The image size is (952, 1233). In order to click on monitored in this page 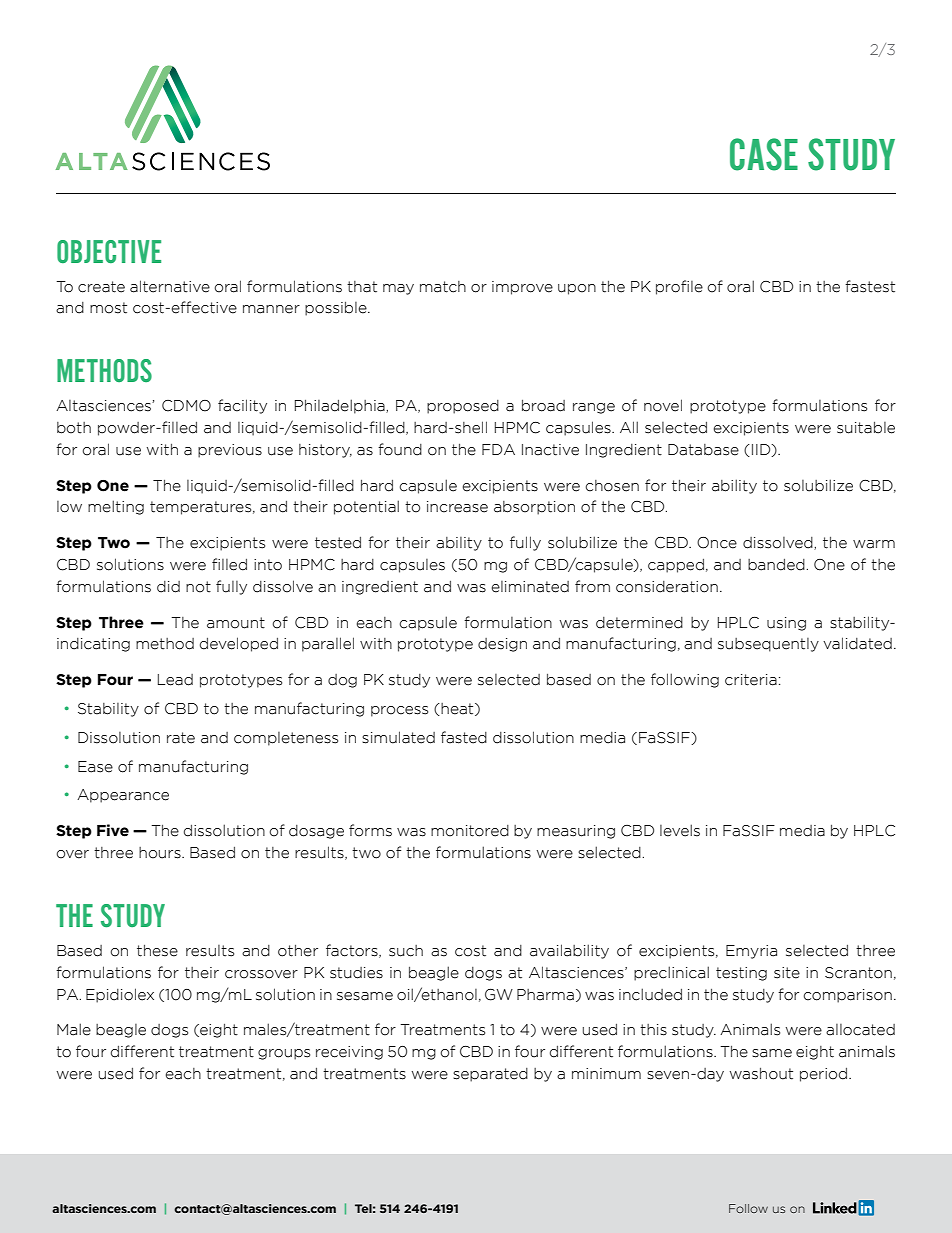, I will do `click(470, 831)`.
